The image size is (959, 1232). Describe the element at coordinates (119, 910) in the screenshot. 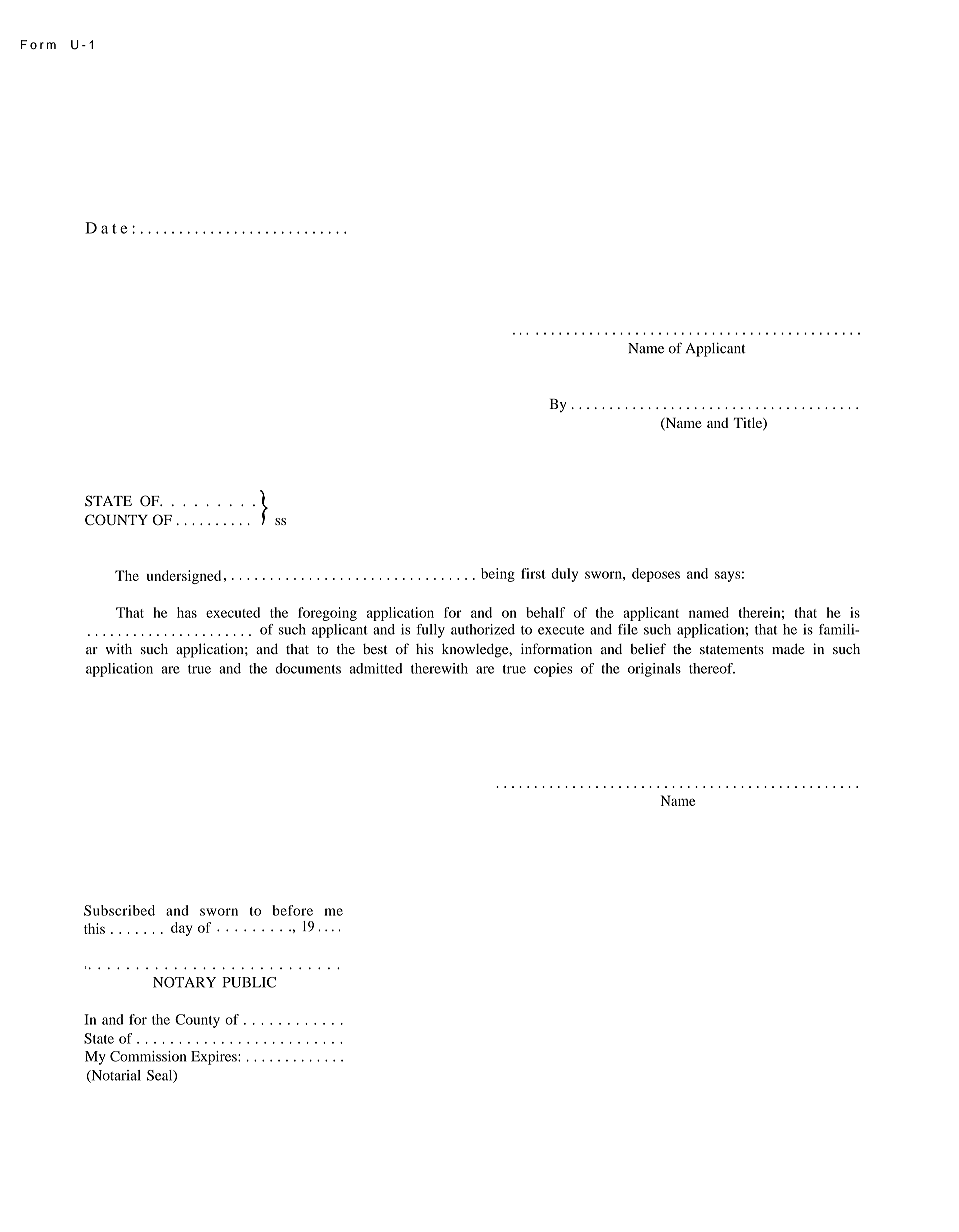

I see `Subscribed` at that location.
